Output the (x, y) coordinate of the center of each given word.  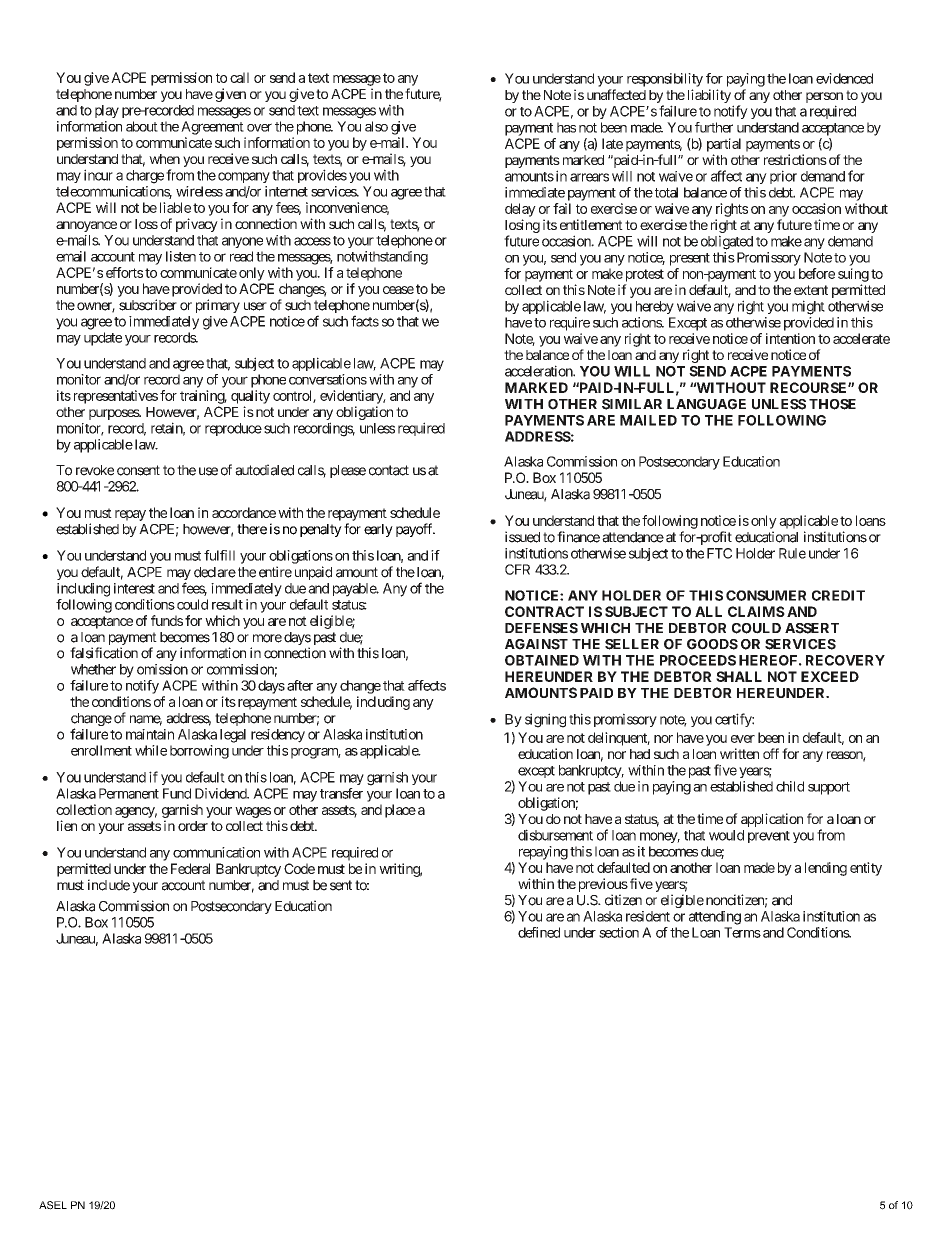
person (824, 97)
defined (539, 932)
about (142, 126)
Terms (742, 932)
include (109, 885)
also (376, 126)
